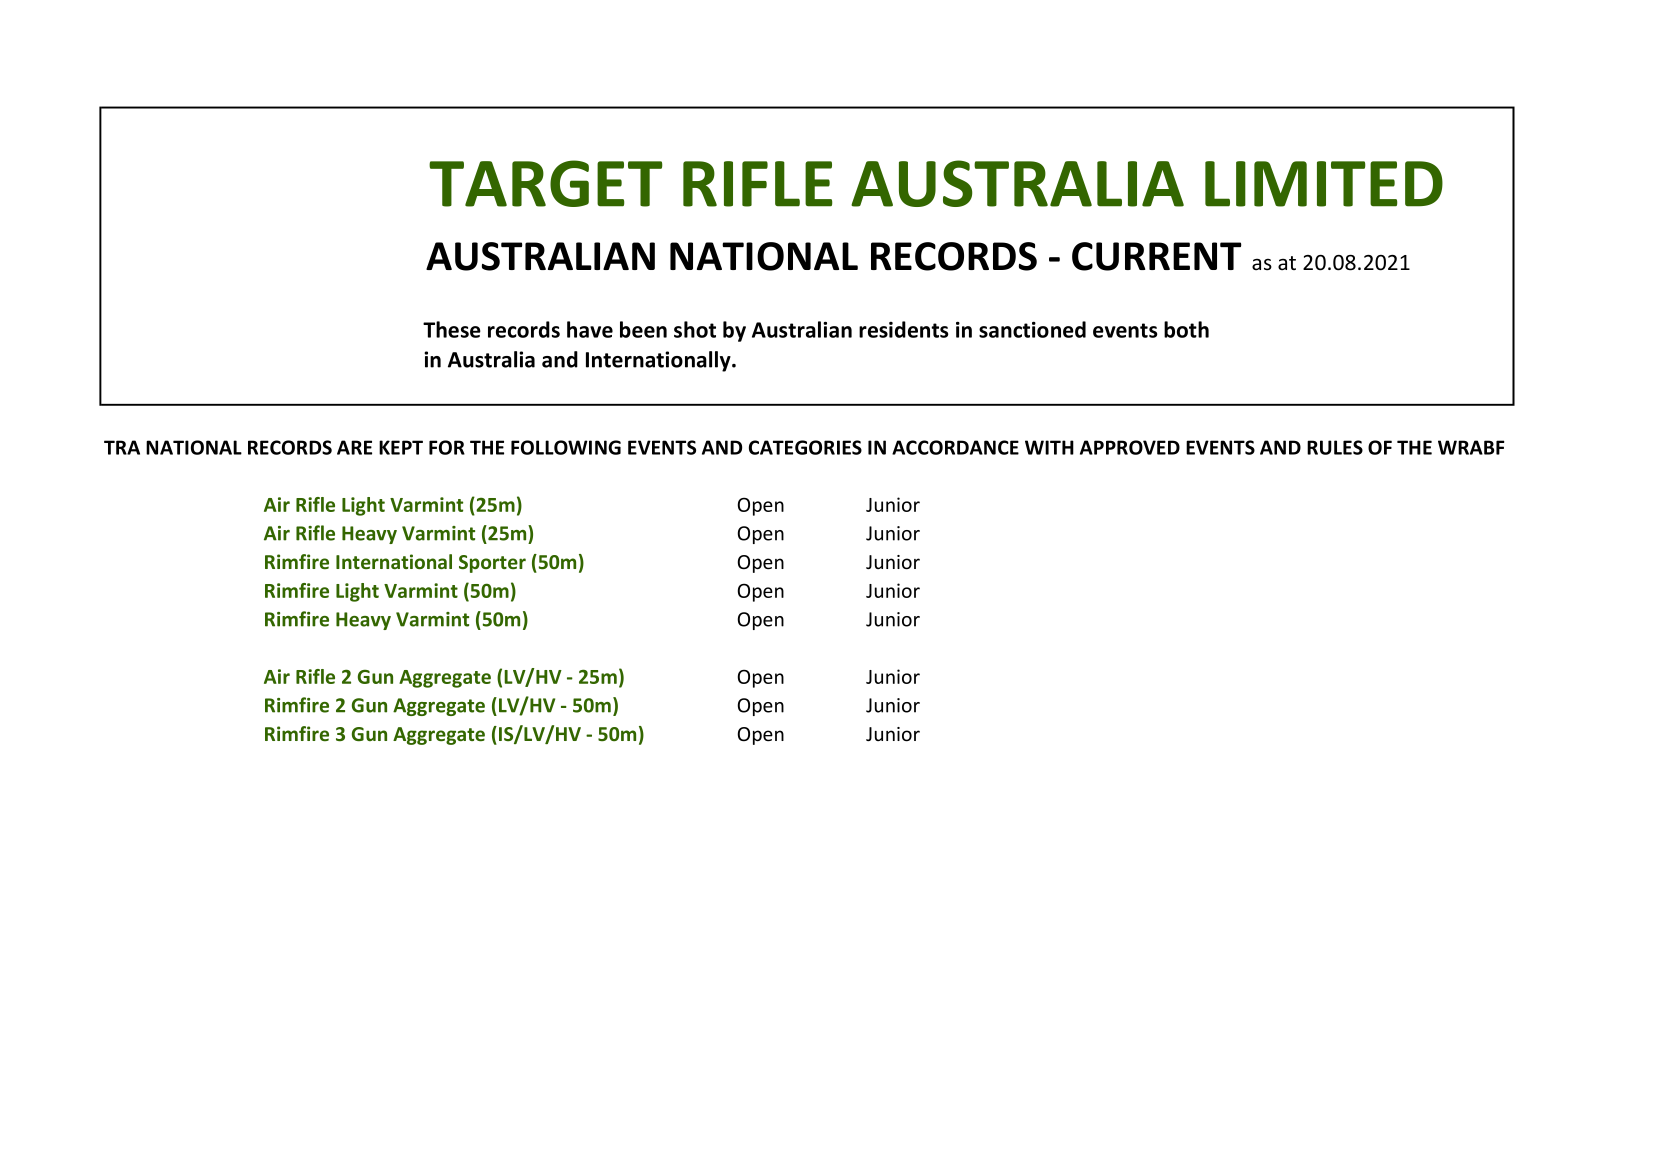  What do you see at coordinates (1324, 184) in the document?
I see `LIMITED` at bounding box center [1324, 184].
